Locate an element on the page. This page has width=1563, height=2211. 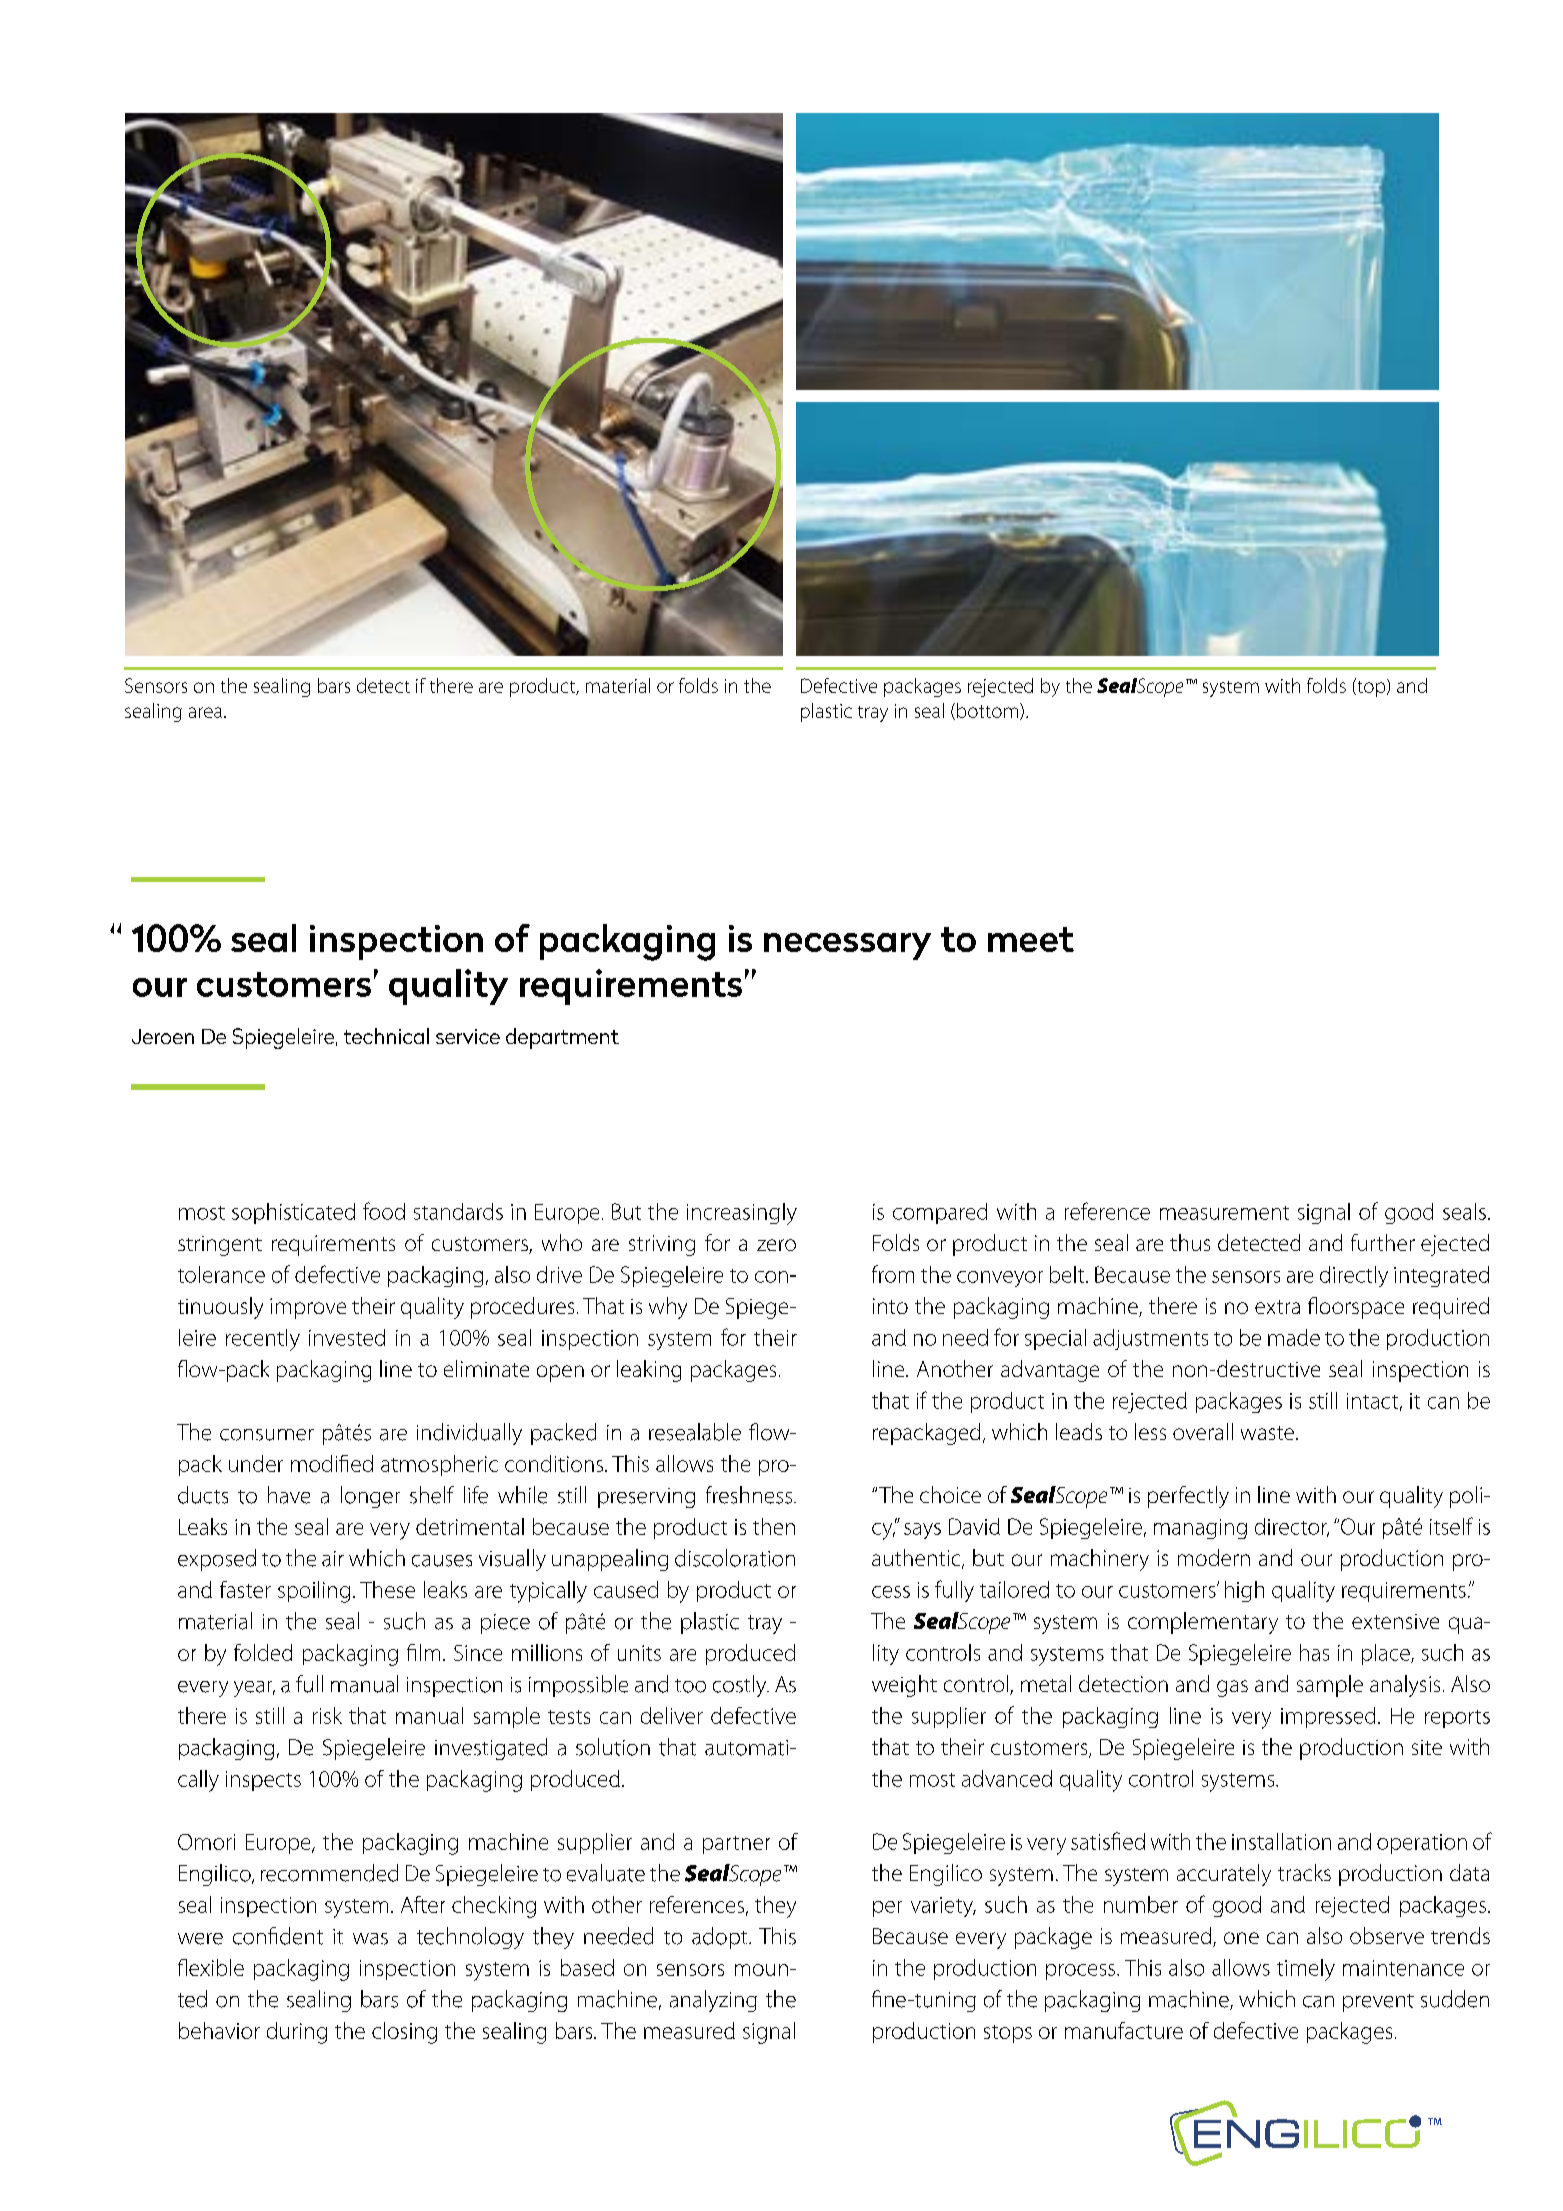
area is located at coordinates (205, 712).
